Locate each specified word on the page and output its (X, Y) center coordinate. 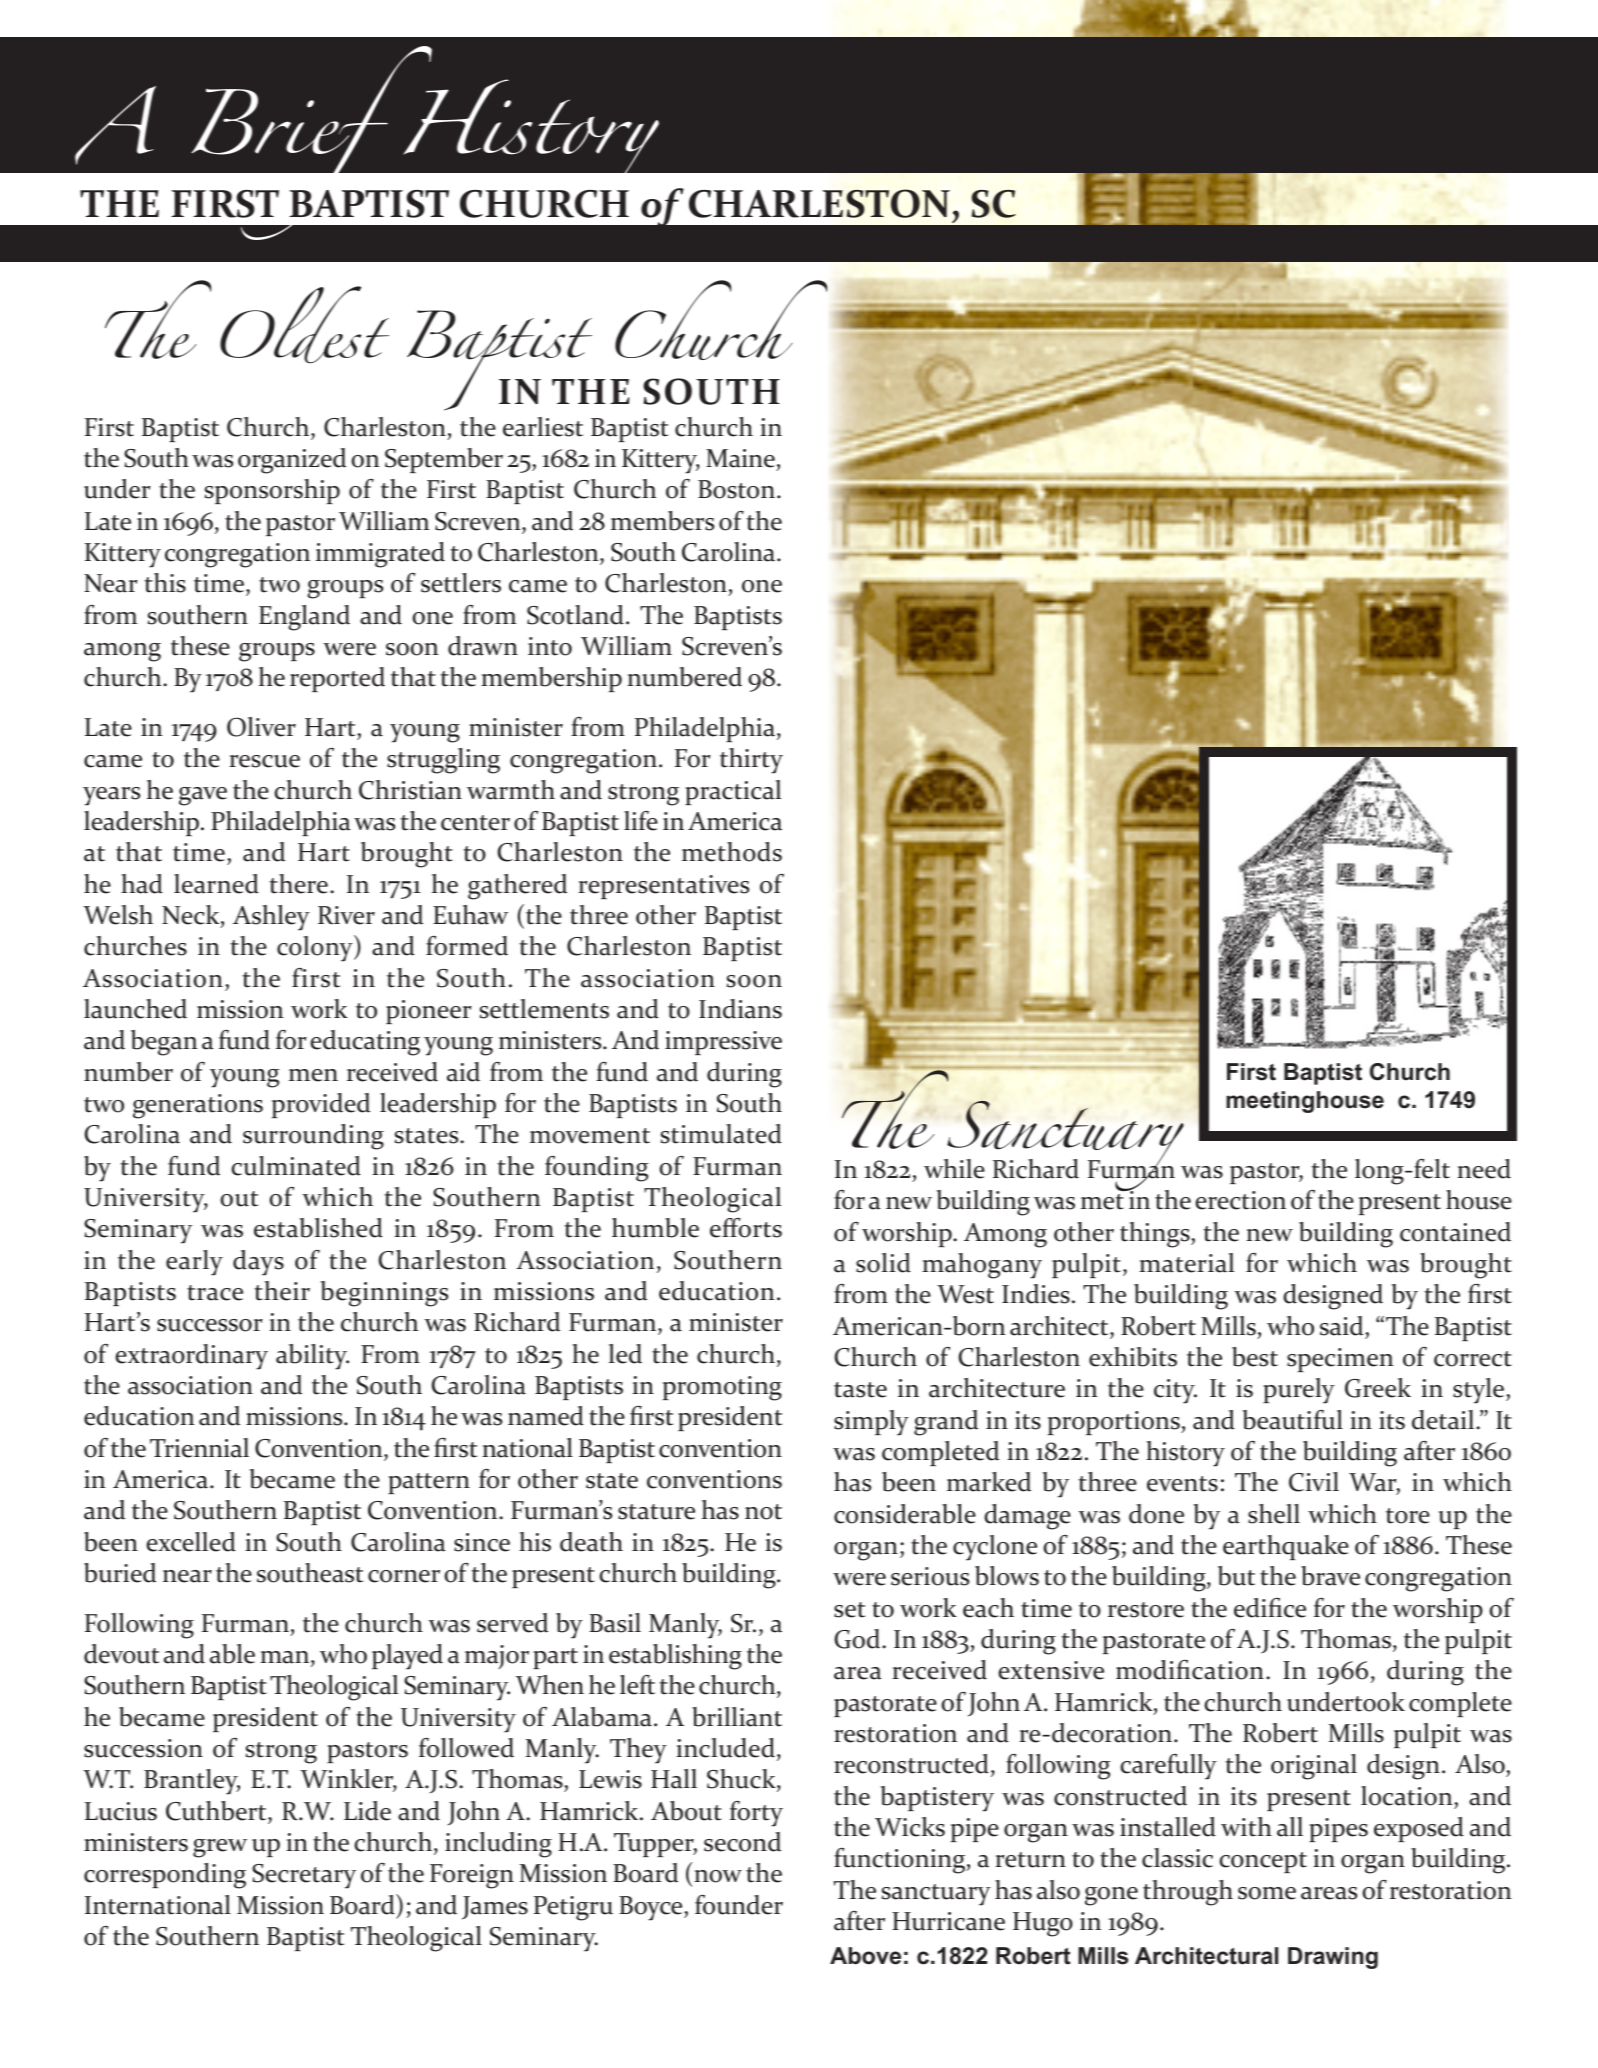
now (718, 1876)
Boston (738, 489)
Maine (740, 458)
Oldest (304, 325)
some (1267, 1893)
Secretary (304, 1876)
